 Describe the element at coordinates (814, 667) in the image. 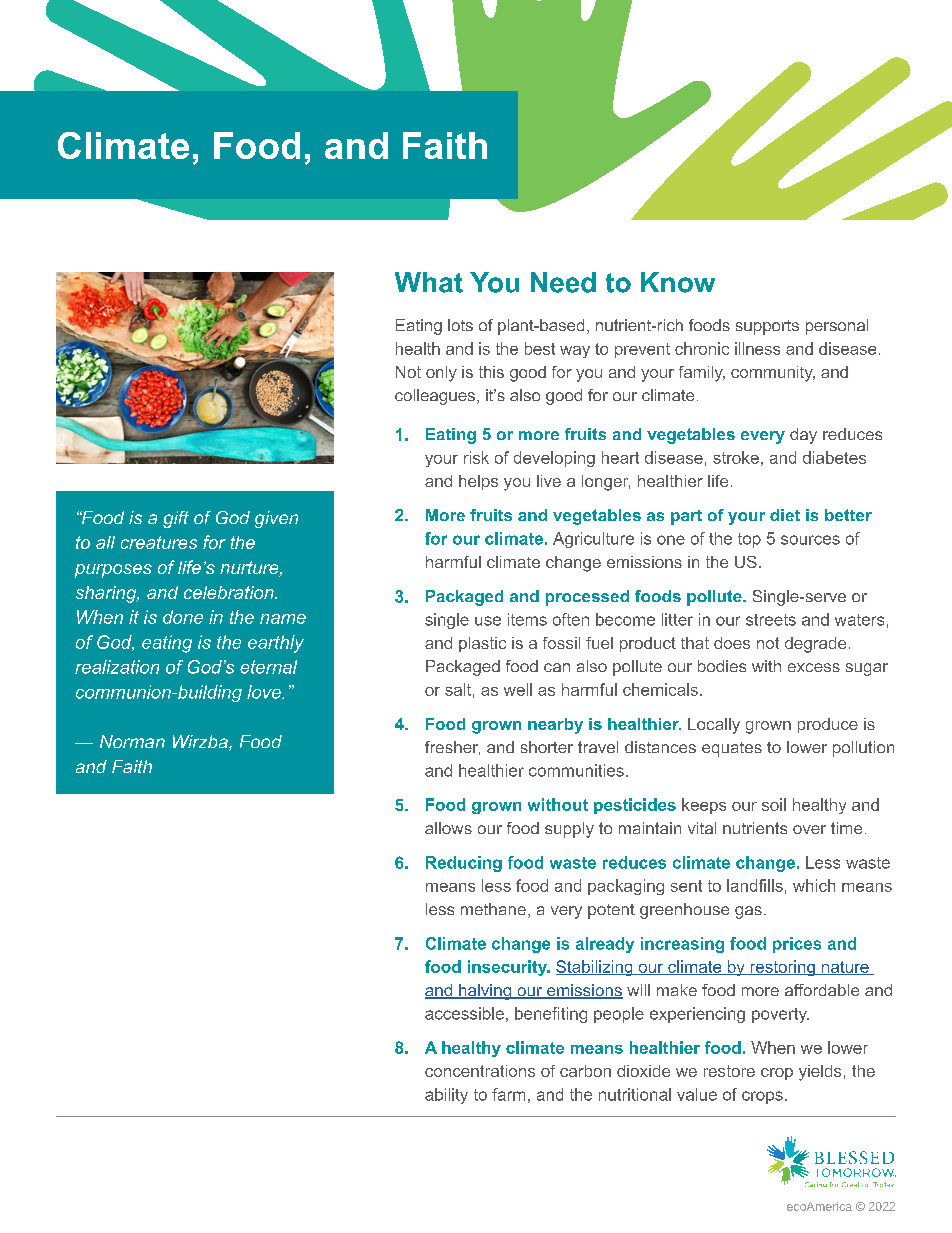

I see `excess` at that location.
